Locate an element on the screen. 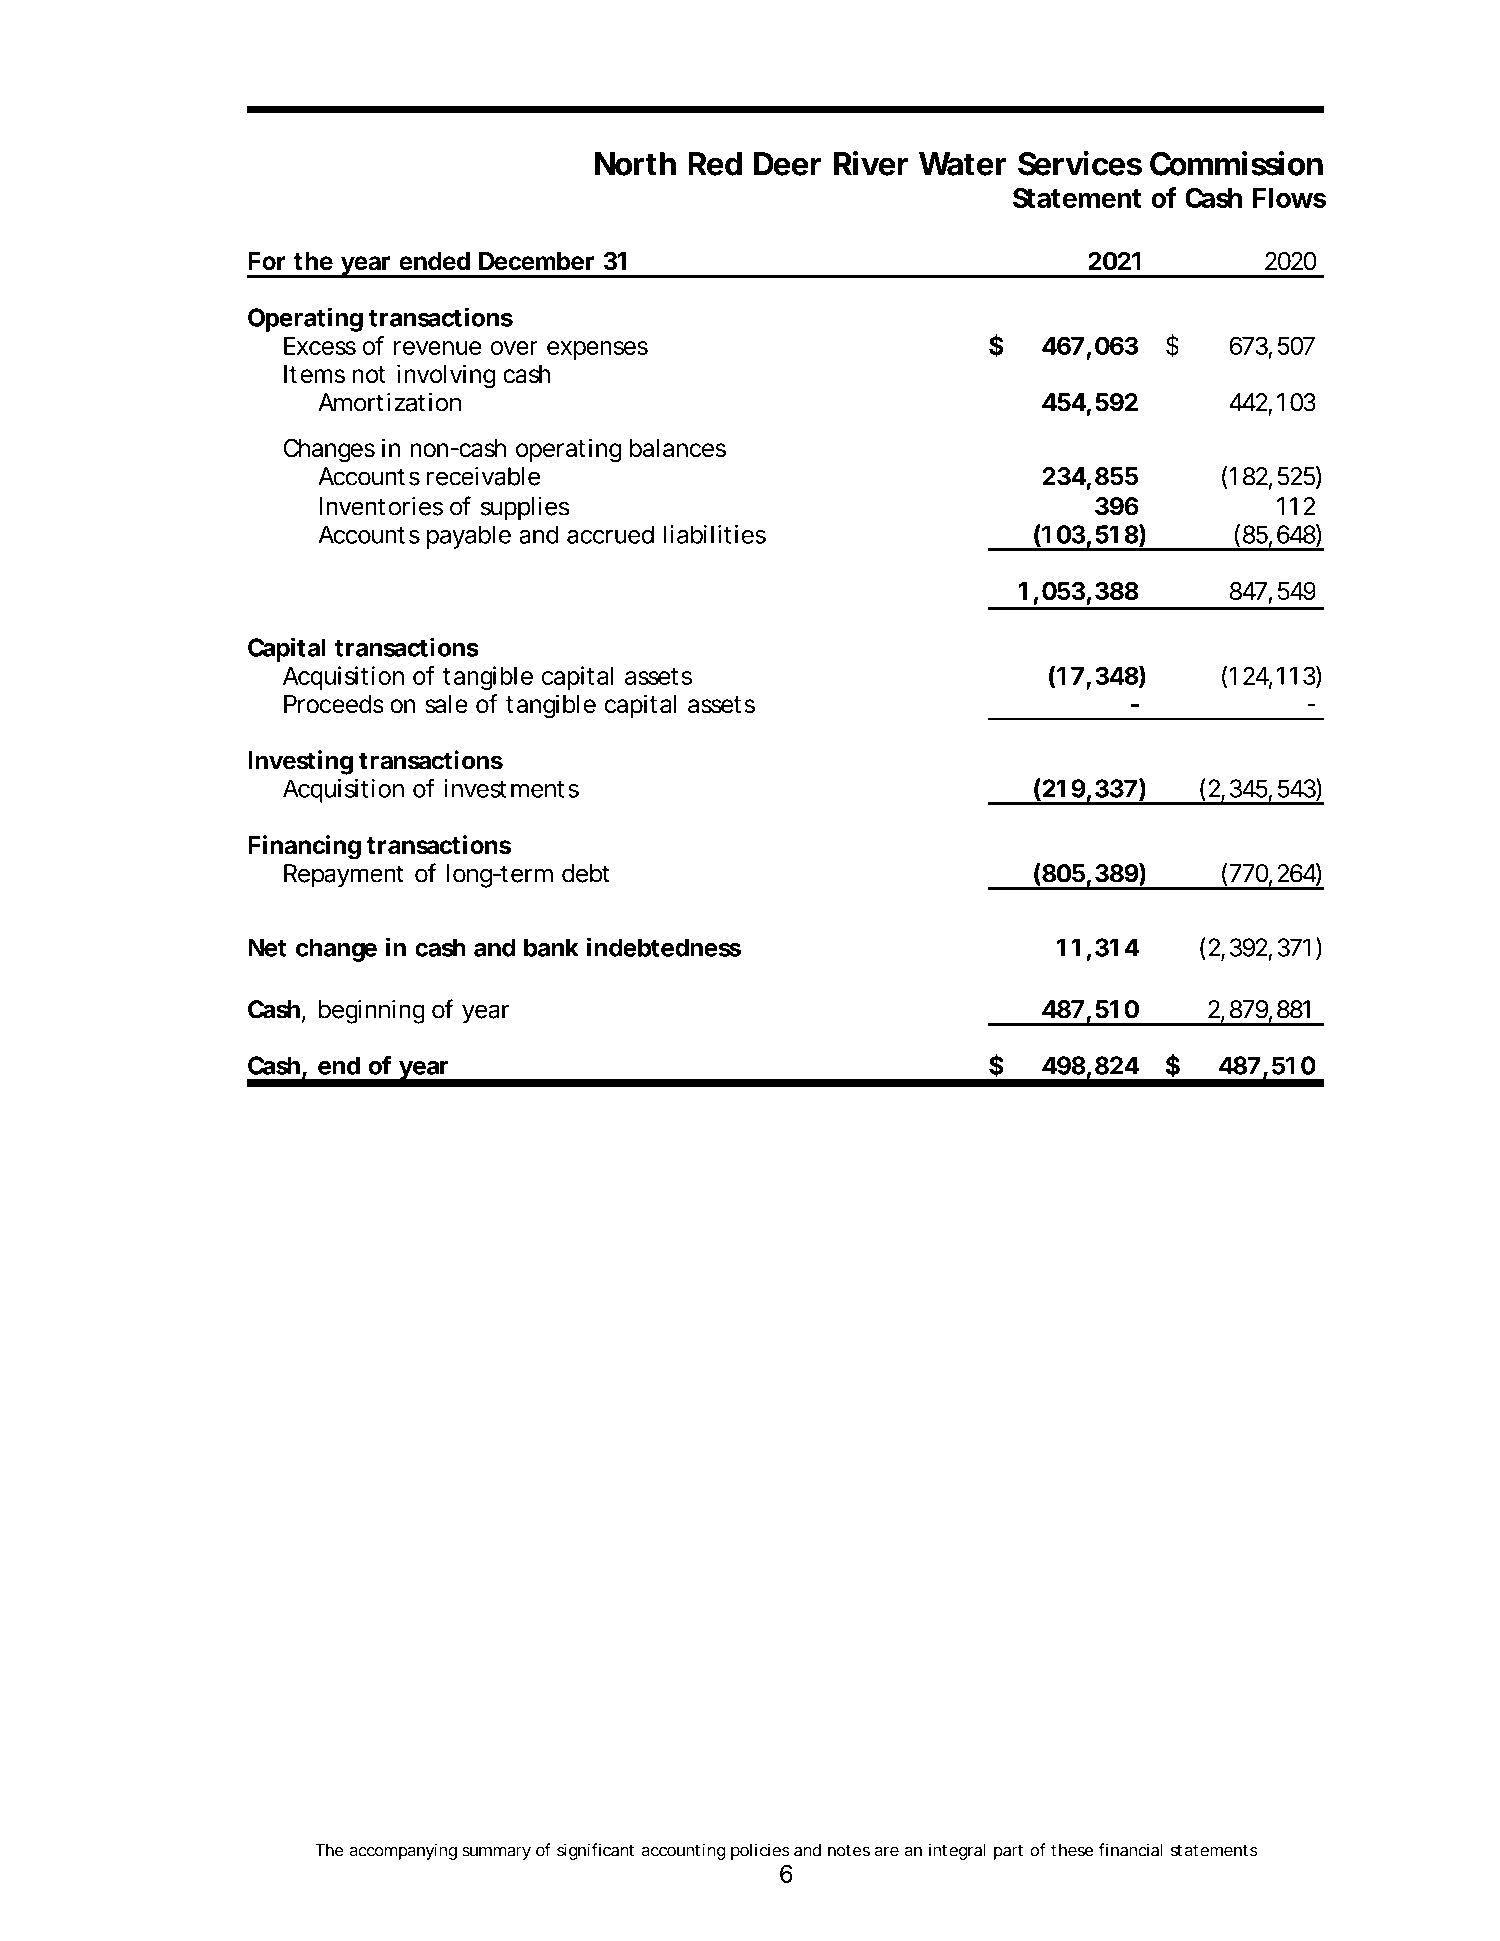 The image size is (1500, 1941). Deer is located at coordinates (787, 164).
